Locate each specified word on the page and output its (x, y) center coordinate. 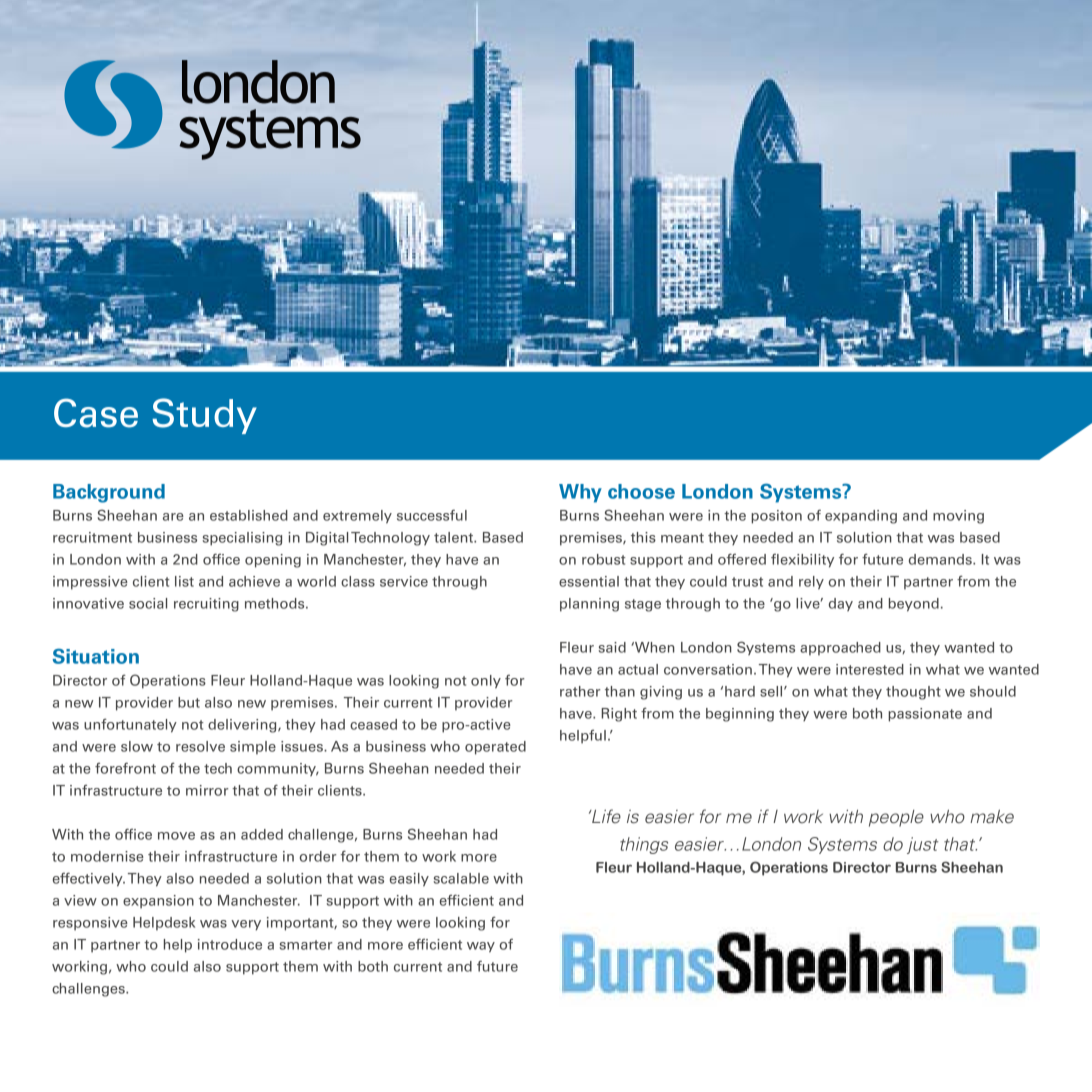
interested (870, 669)
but (189, 702)
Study (204, 416)
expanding (861, 517)
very (246, 925)
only (486, 682)
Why (580, 493)
